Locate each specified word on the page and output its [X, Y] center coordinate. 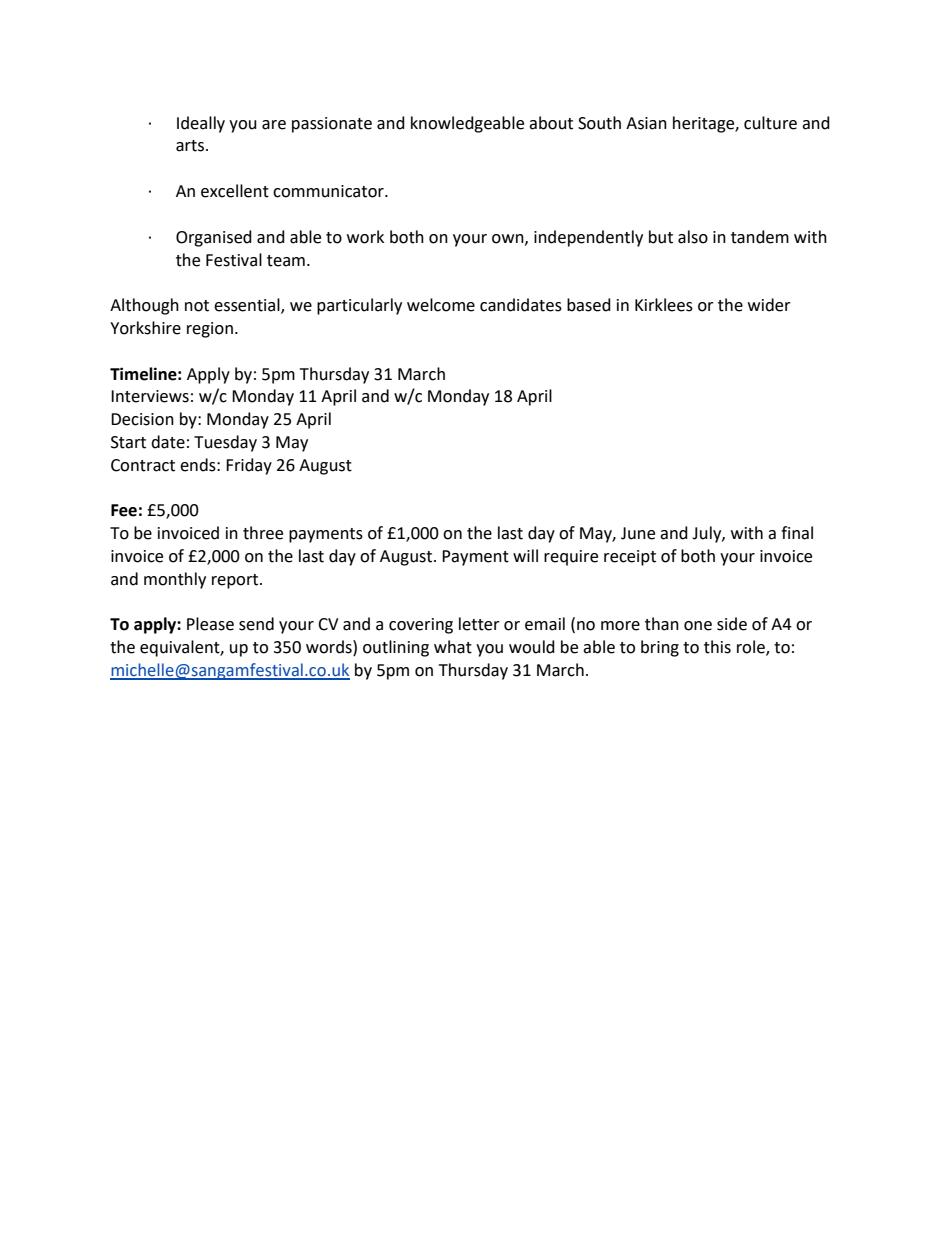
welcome [441, 305]
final [797, 533]
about [551, 123]
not [197, 306]
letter [479, 624]
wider [769, 305]
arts [190, 146]
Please [210, 624]
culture [770, 123]
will [525, 555]
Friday [249, 466]
